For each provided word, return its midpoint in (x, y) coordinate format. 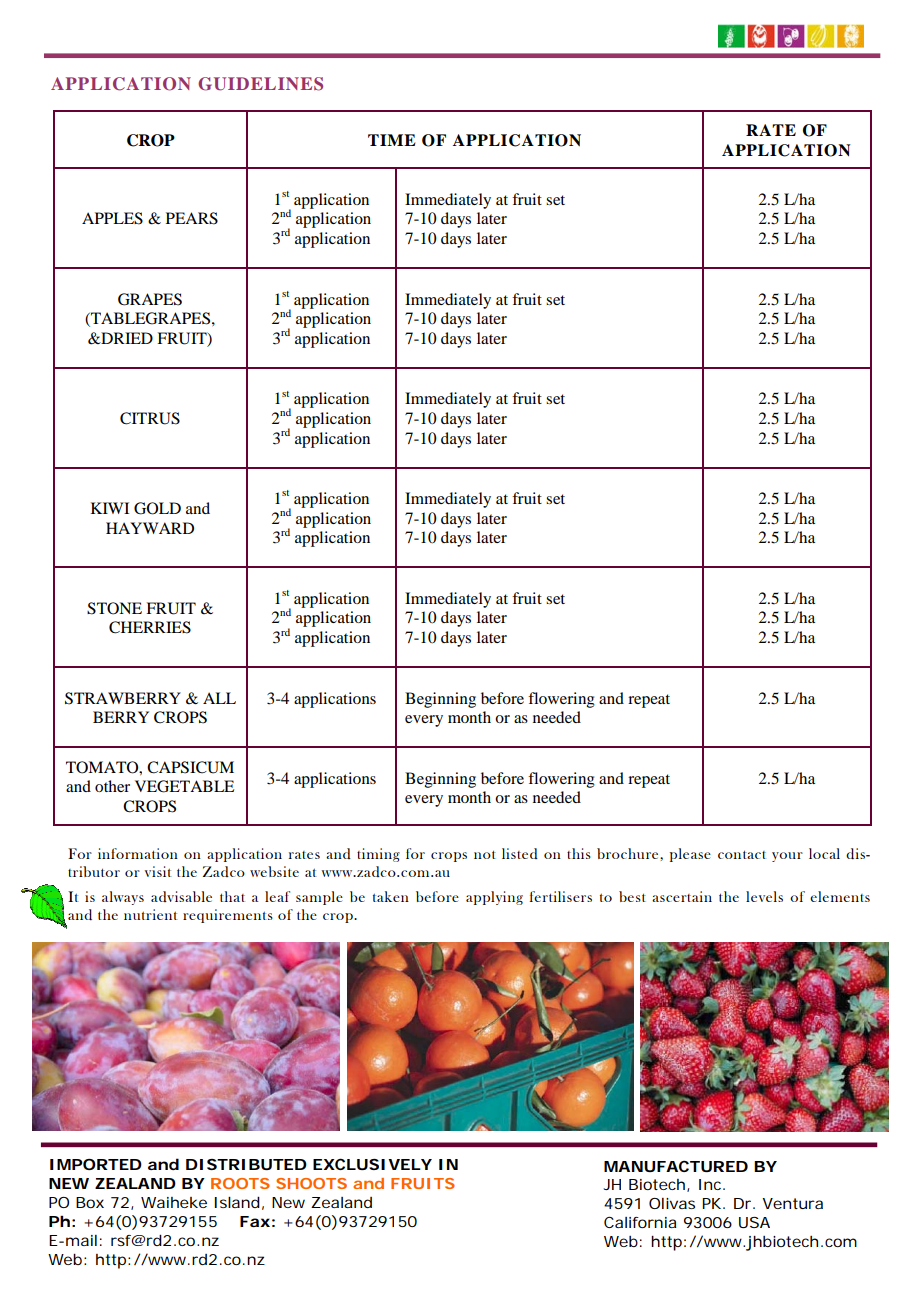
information (138, 853)
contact (742, 854)
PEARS (192, 218)
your (787, 857)
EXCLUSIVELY (372, 1164)
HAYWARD (150, 528)
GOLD (157, 508)
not (485, 854)
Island (237, 1202)
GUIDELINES (260, 84)
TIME (392, 140)
